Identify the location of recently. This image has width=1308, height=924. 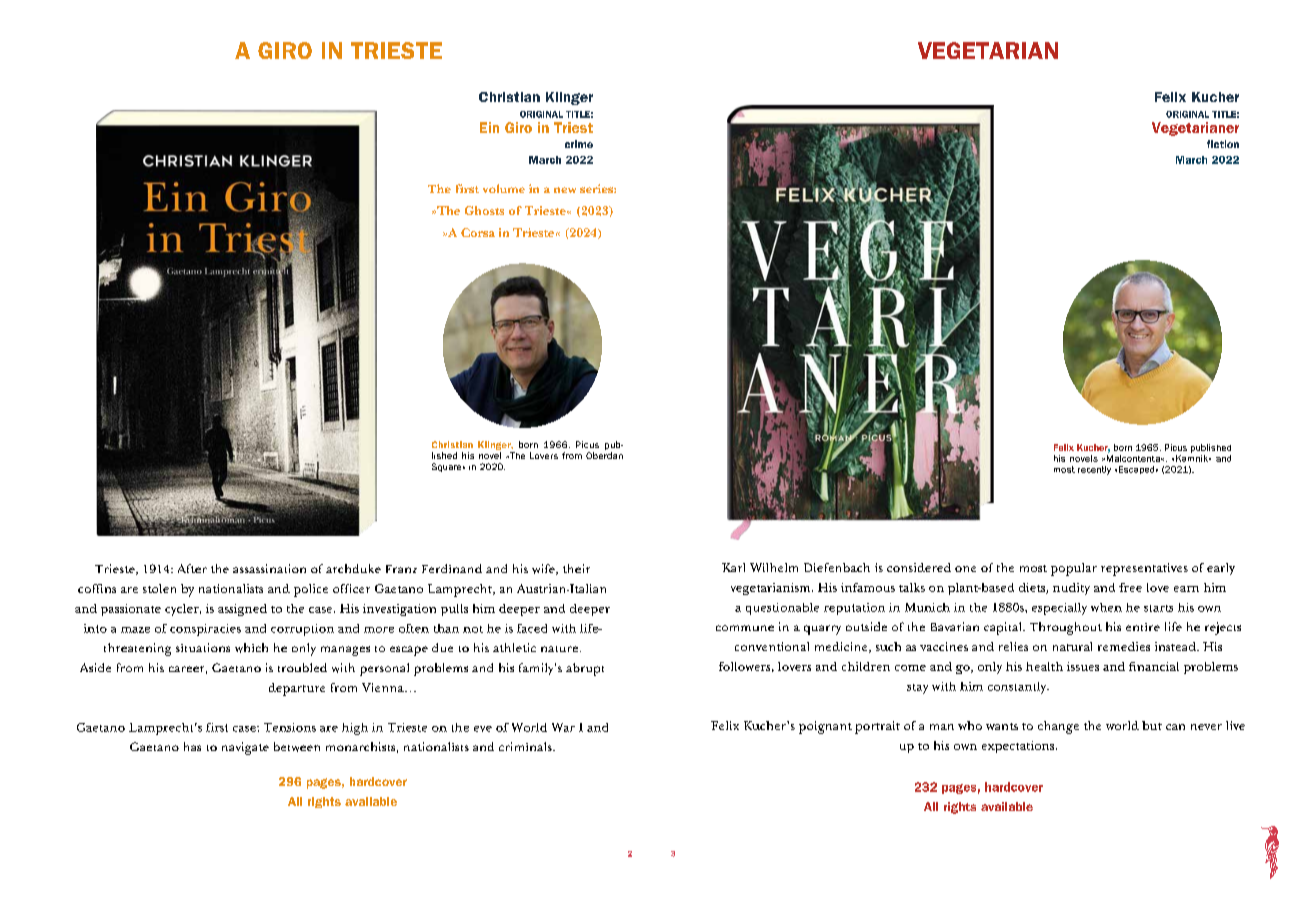
(1094, 470).
